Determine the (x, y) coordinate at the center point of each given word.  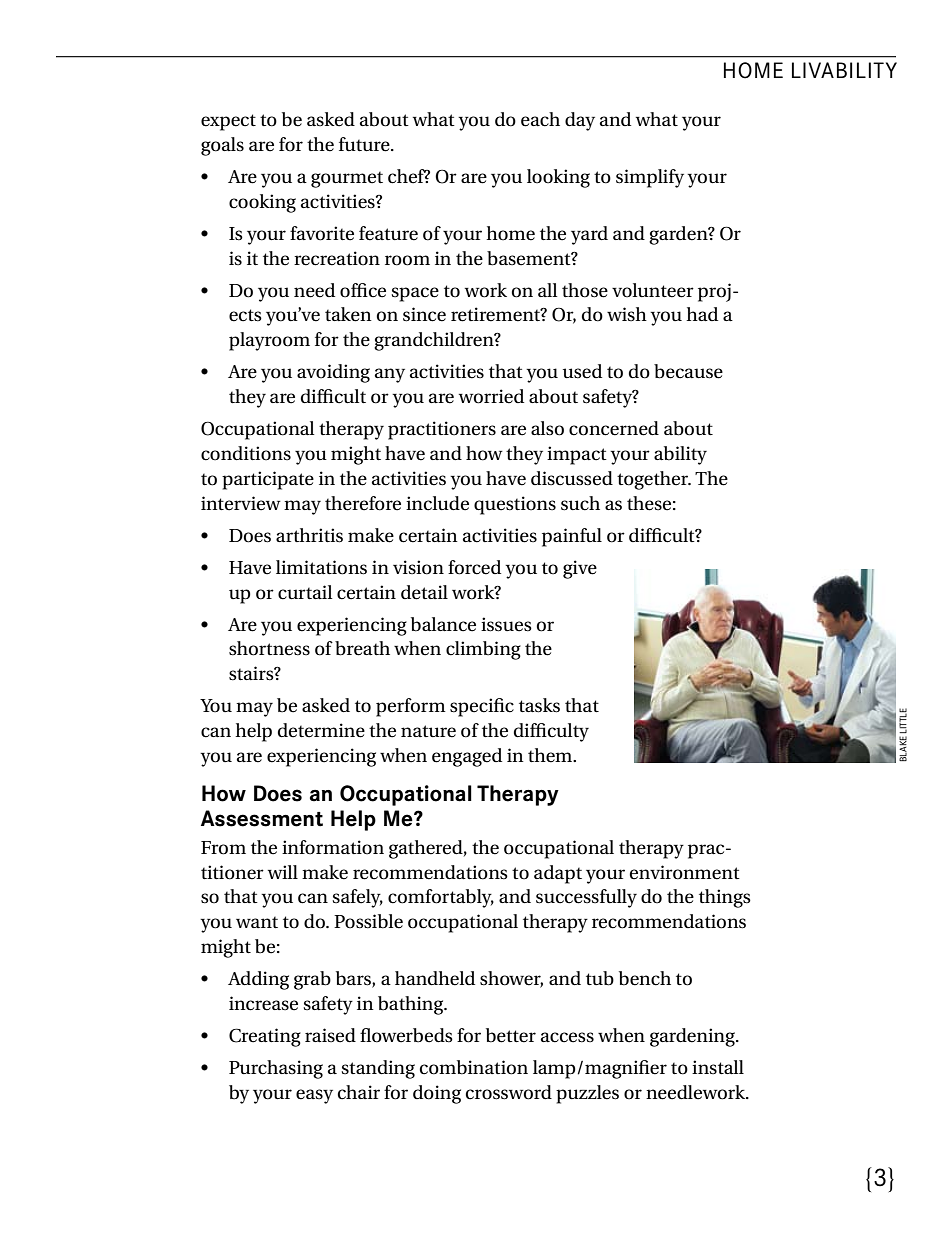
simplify (650, 178)
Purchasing (276, 1069)
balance (443, 624)
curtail (305, 592)
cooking (262, 203)
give (580, 569)
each (540, 119)
